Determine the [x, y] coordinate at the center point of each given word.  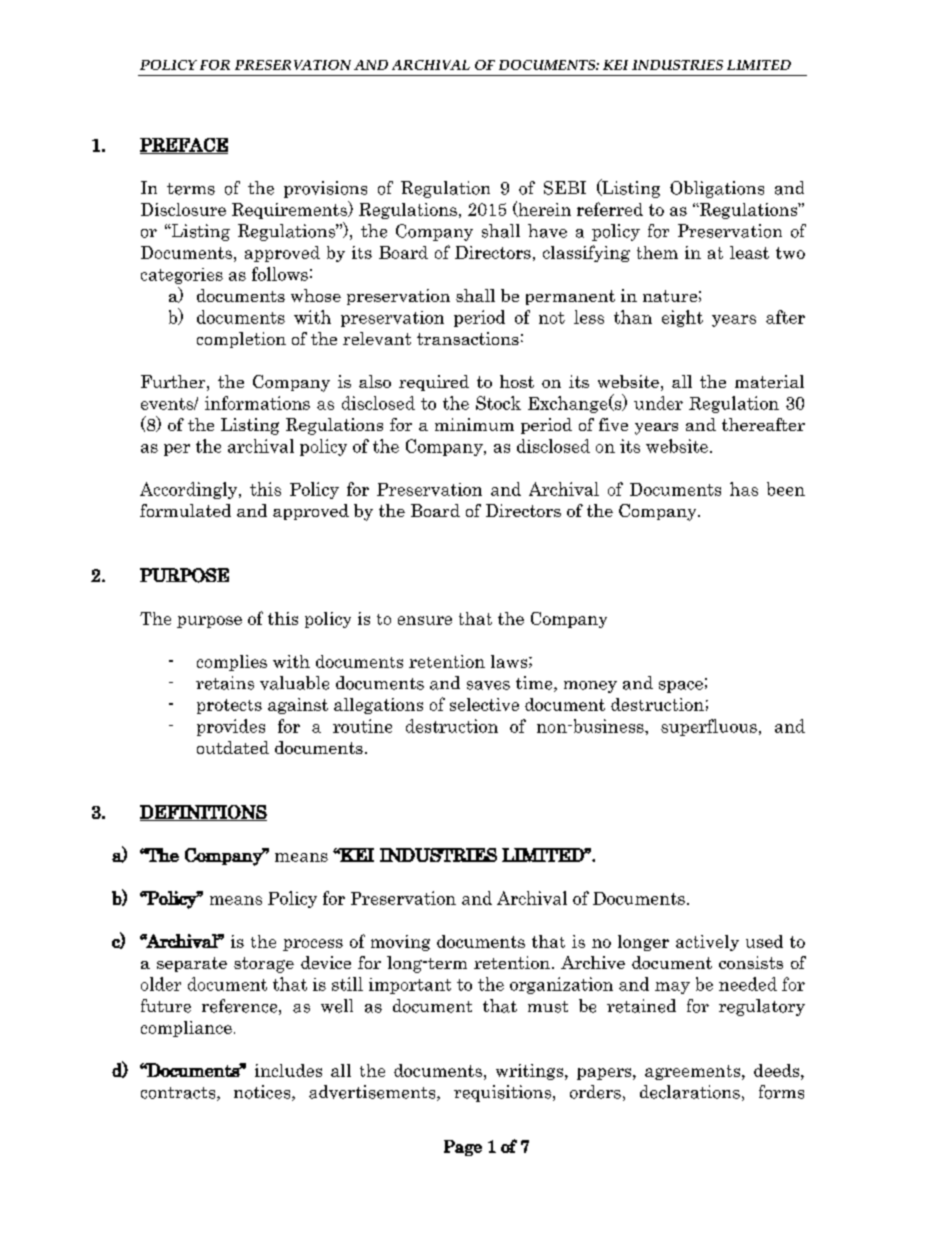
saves [488, 685]
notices [263, 1093]
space [681, 687]
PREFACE [184, 146]
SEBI [565, 188]
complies [232, 663]
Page [463, 1148]
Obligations [717, 189]
